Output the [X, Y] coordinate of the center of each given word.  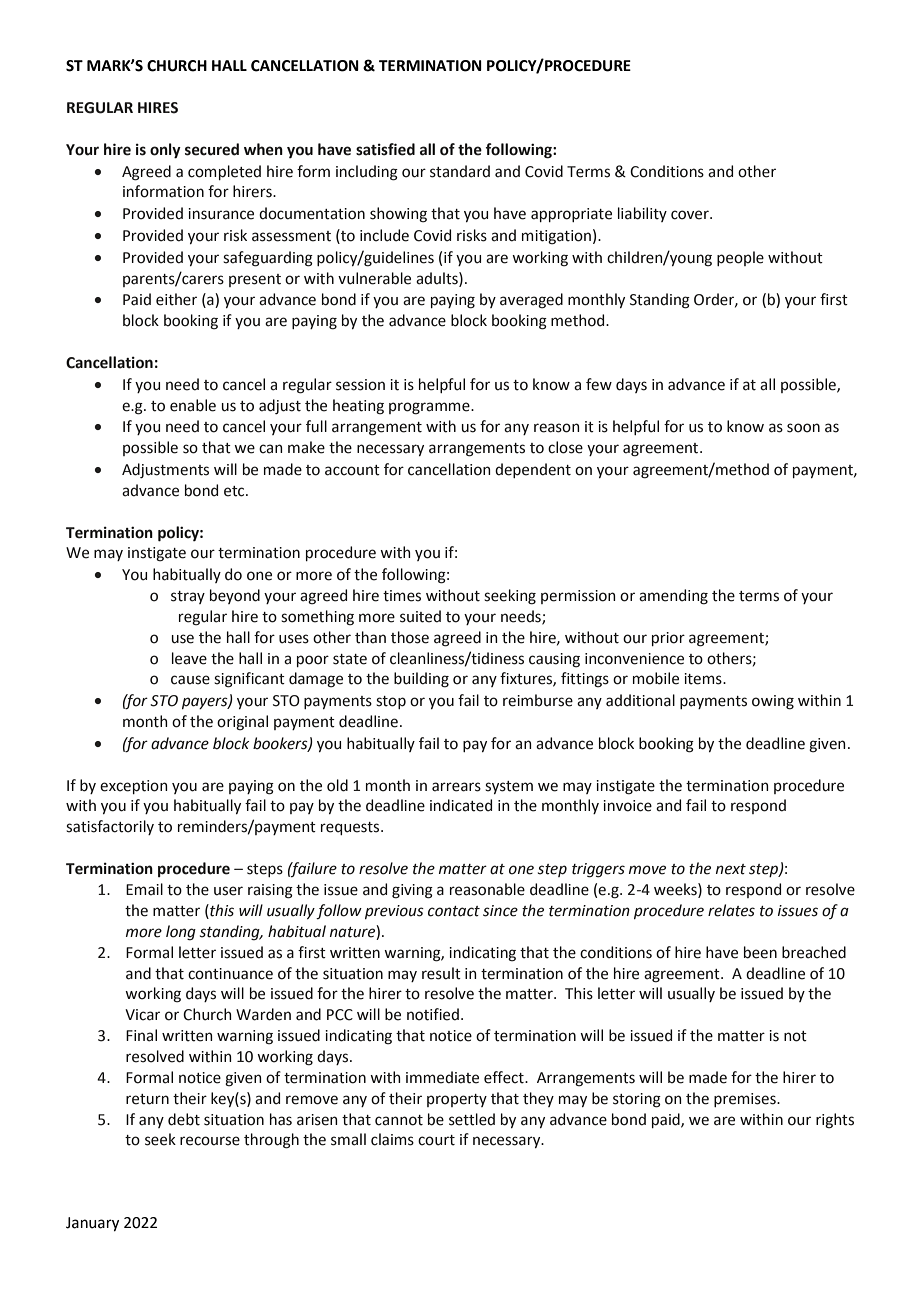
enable [193, 405]
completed [224, 172]
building [421, 680]
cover [691, 215]
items [704, 679]
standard [460, 171]
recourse [210, 1141]
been [760, 952]
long [181, 933]
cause [190, 680]
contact [454, 911]
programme [430, 408]
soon [803, 428]
